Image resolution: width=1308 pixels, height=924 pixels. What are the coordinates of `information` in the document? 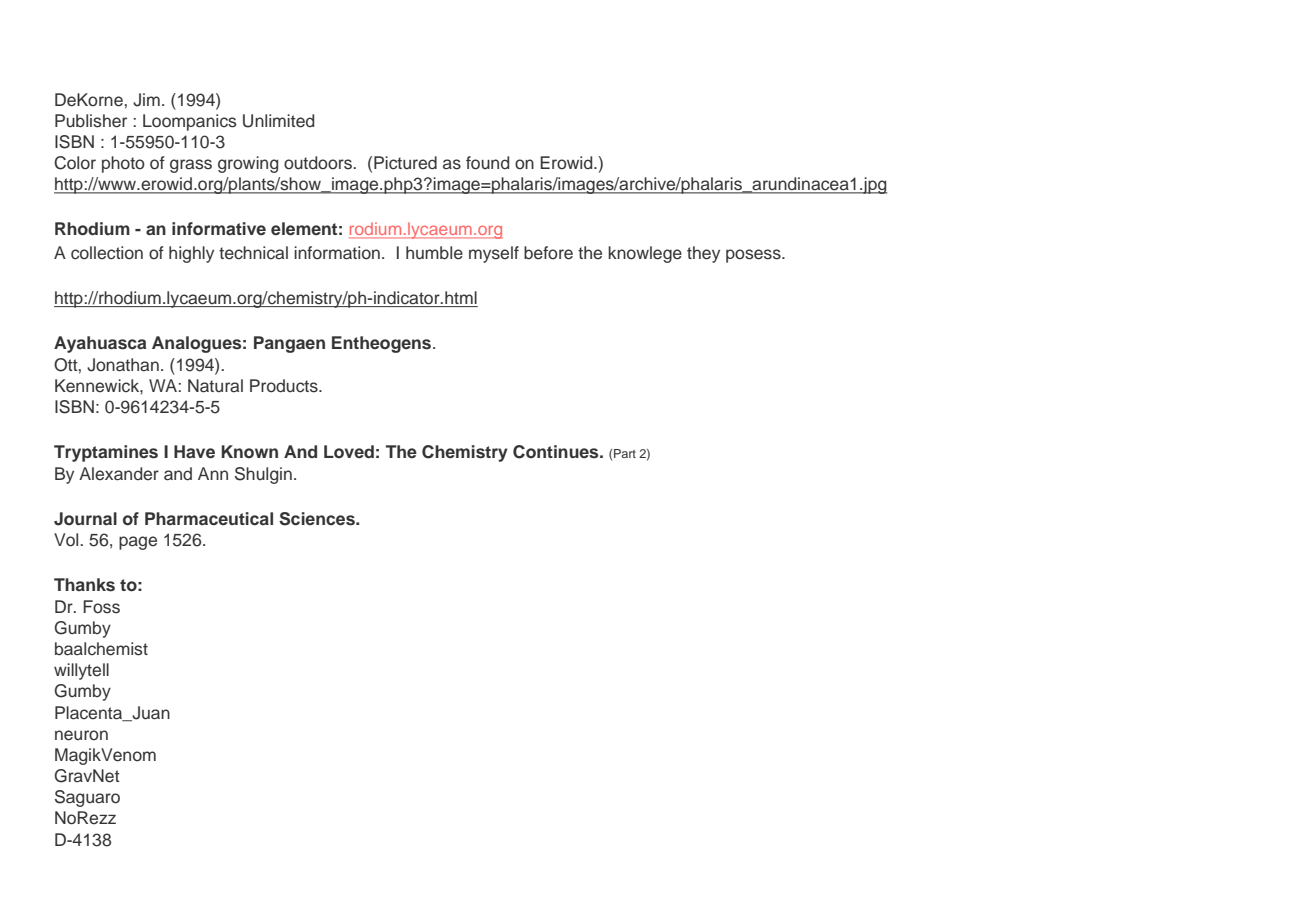 It's located at (337, 253).
